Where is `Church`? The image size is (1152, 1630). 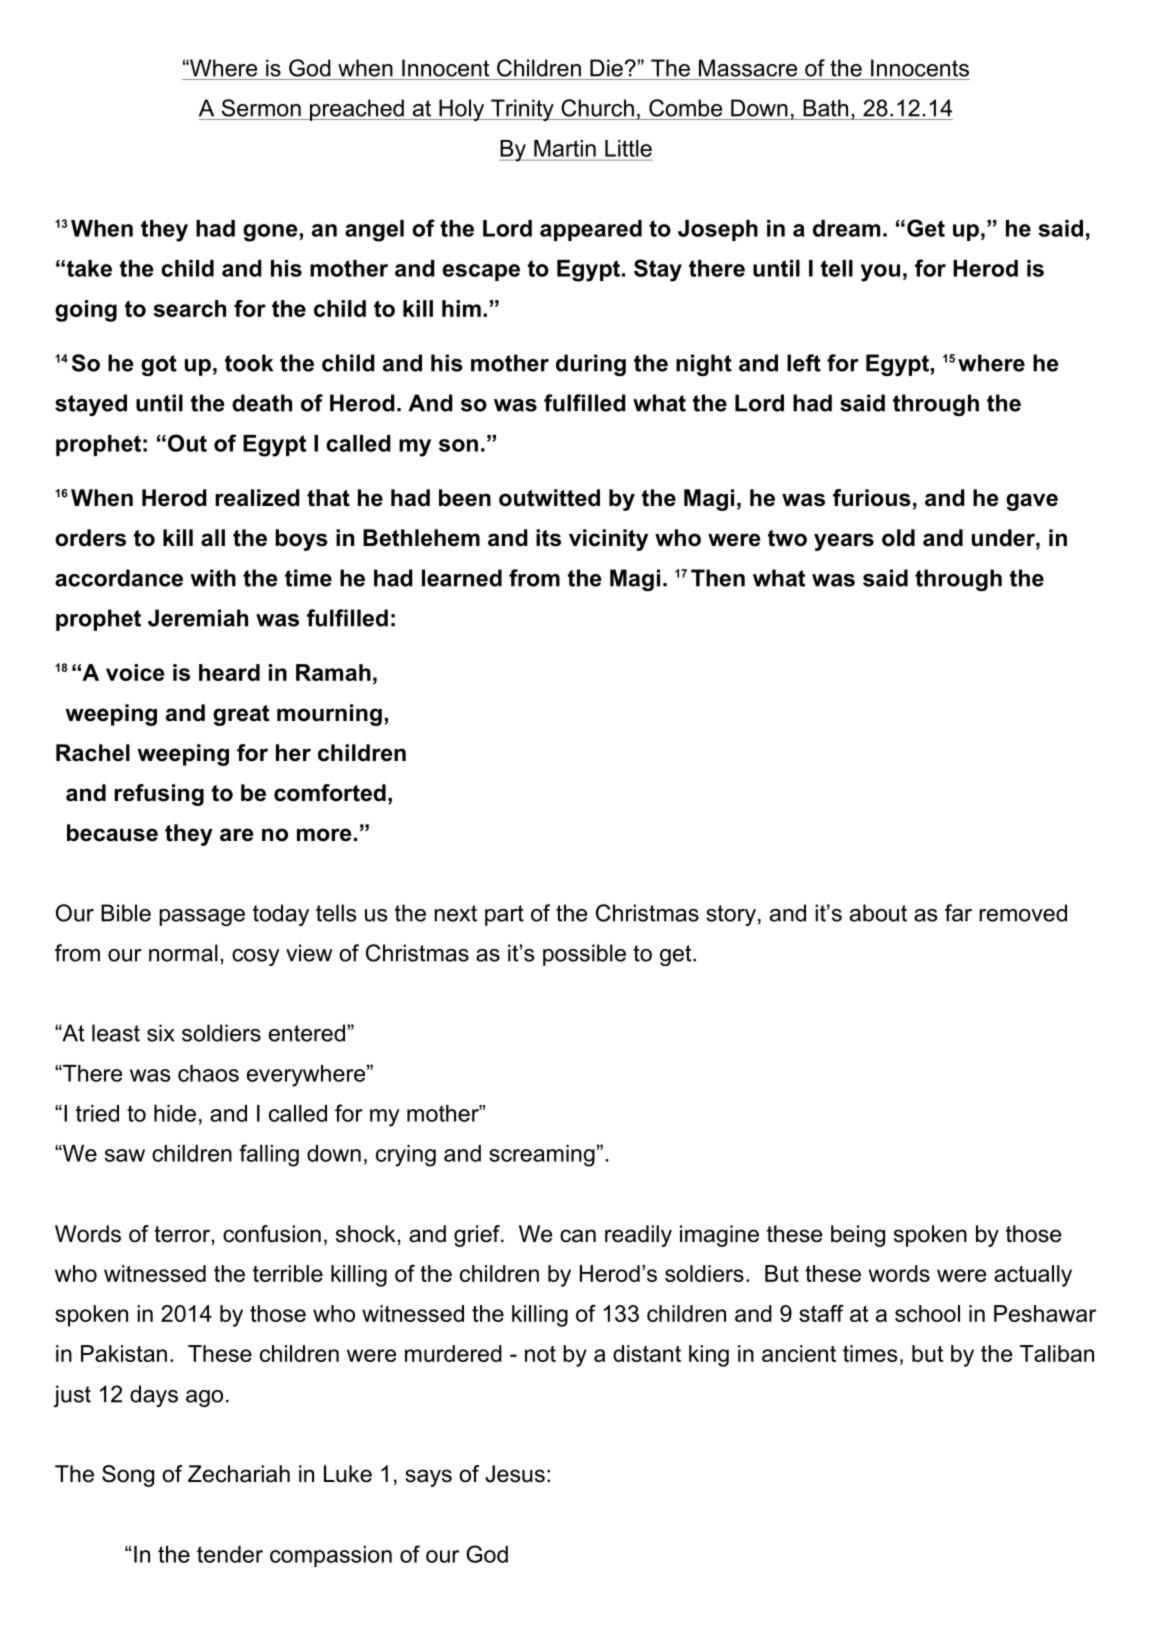
Church is located at coordinates (597, 108).
